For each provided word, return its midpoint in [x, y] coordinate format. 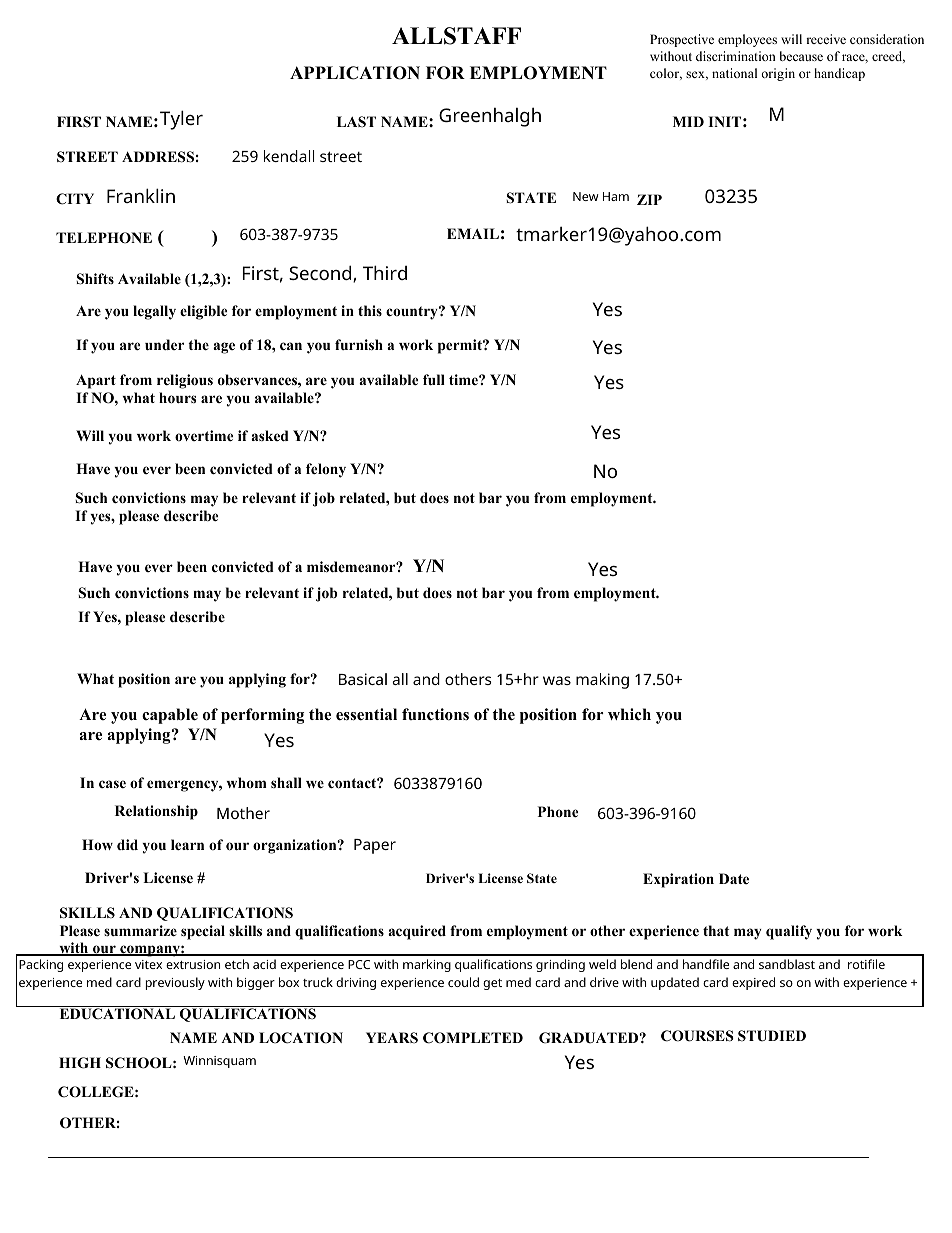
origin [778, 74]
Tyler [181, 120]
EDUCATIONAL [117, 1014]
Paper [375, 846]
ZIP [649, 199]
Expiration [678, 880]
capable [170, 716]
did [127, 844]
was [557, 680]
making [602, 681]
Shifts [95, 279]
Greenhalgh [490, 117]
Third [385, 272]
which [629, 714]
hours [177, 398]
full [434, 379]
